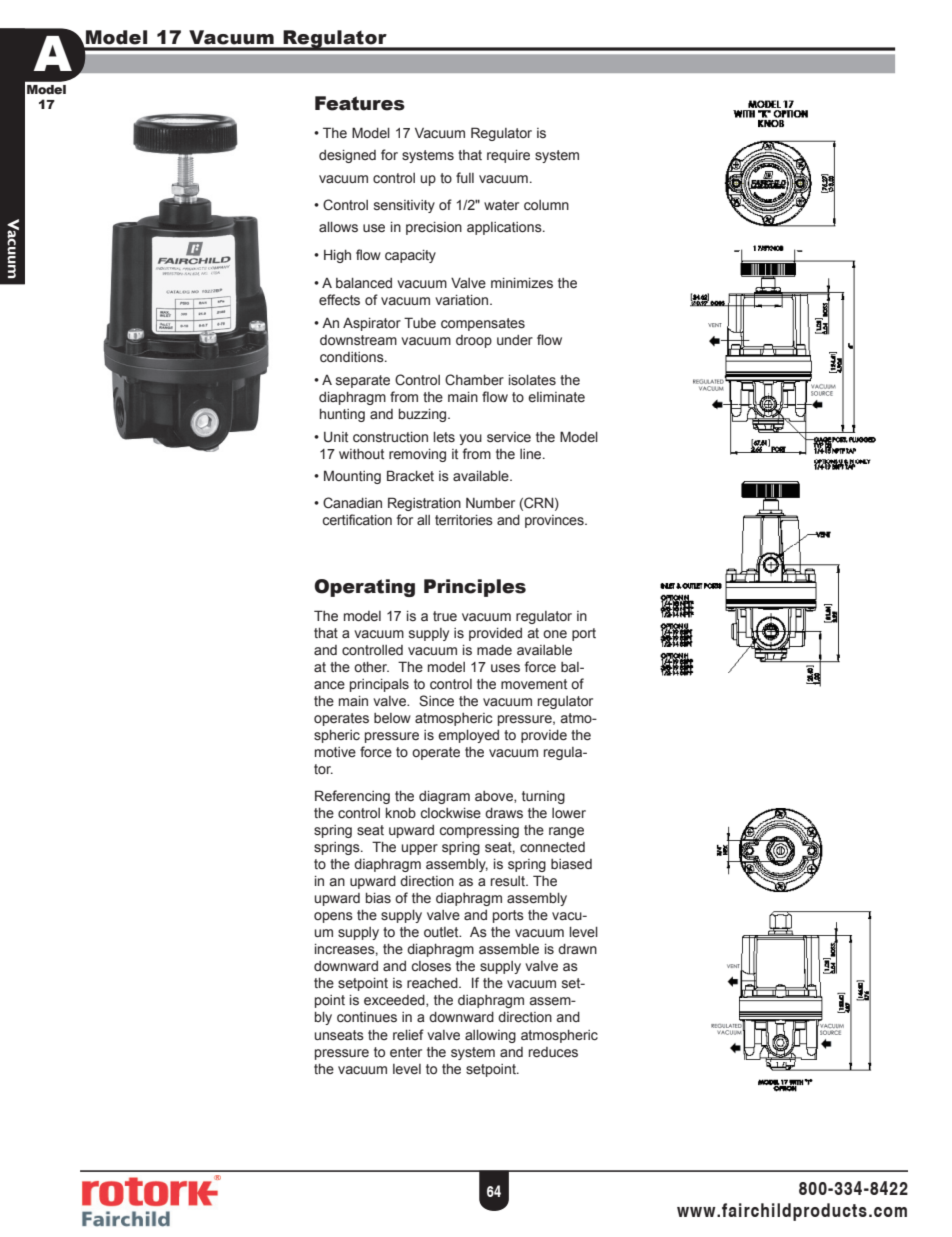  Describe the element at coordinates (395, 1001) in the screenshot. I see `exceeded` at that location.
